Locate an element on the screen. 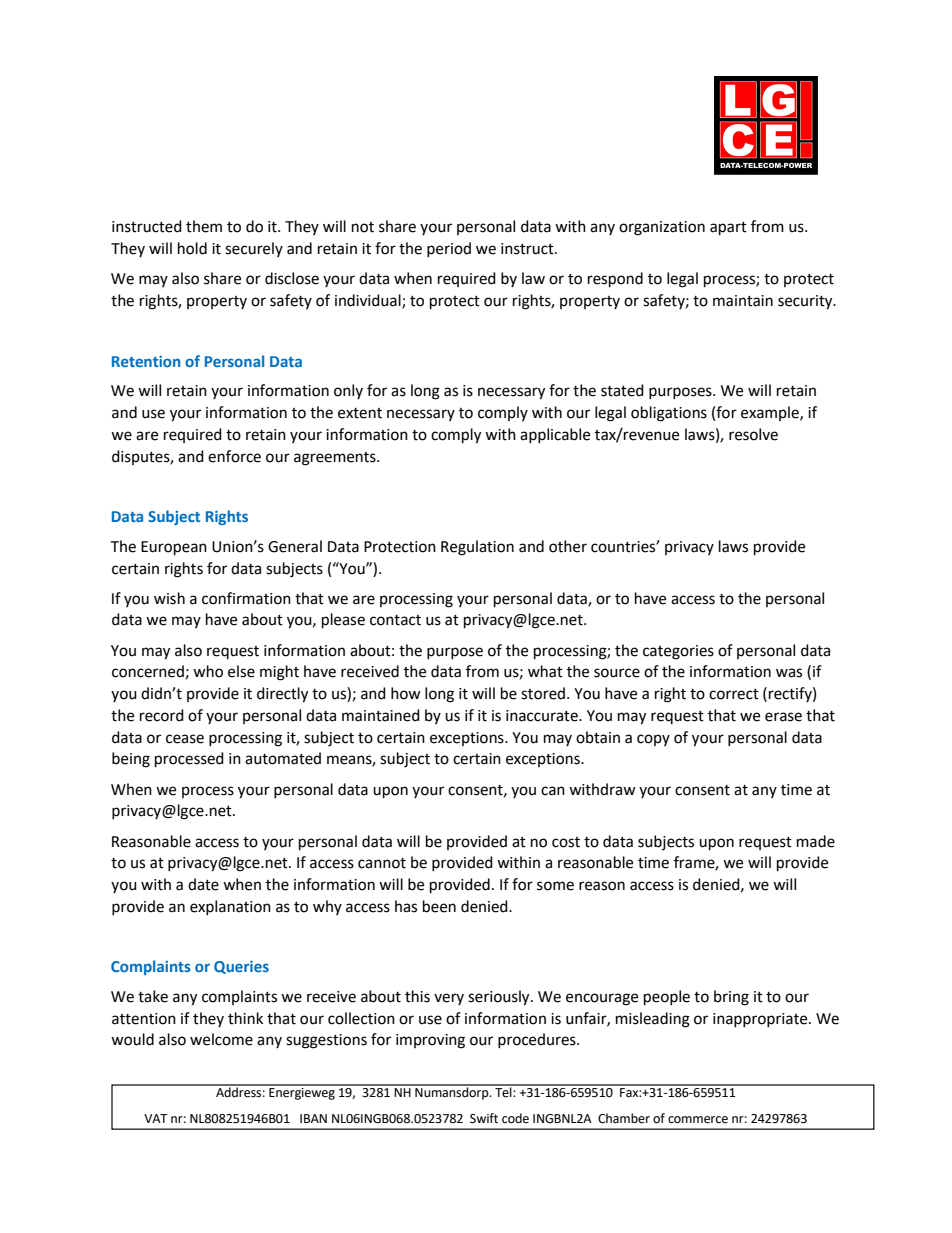 Image resolution: width=952 pixels, height=1233 pixels. hold is located at coordinates (192, 248).
